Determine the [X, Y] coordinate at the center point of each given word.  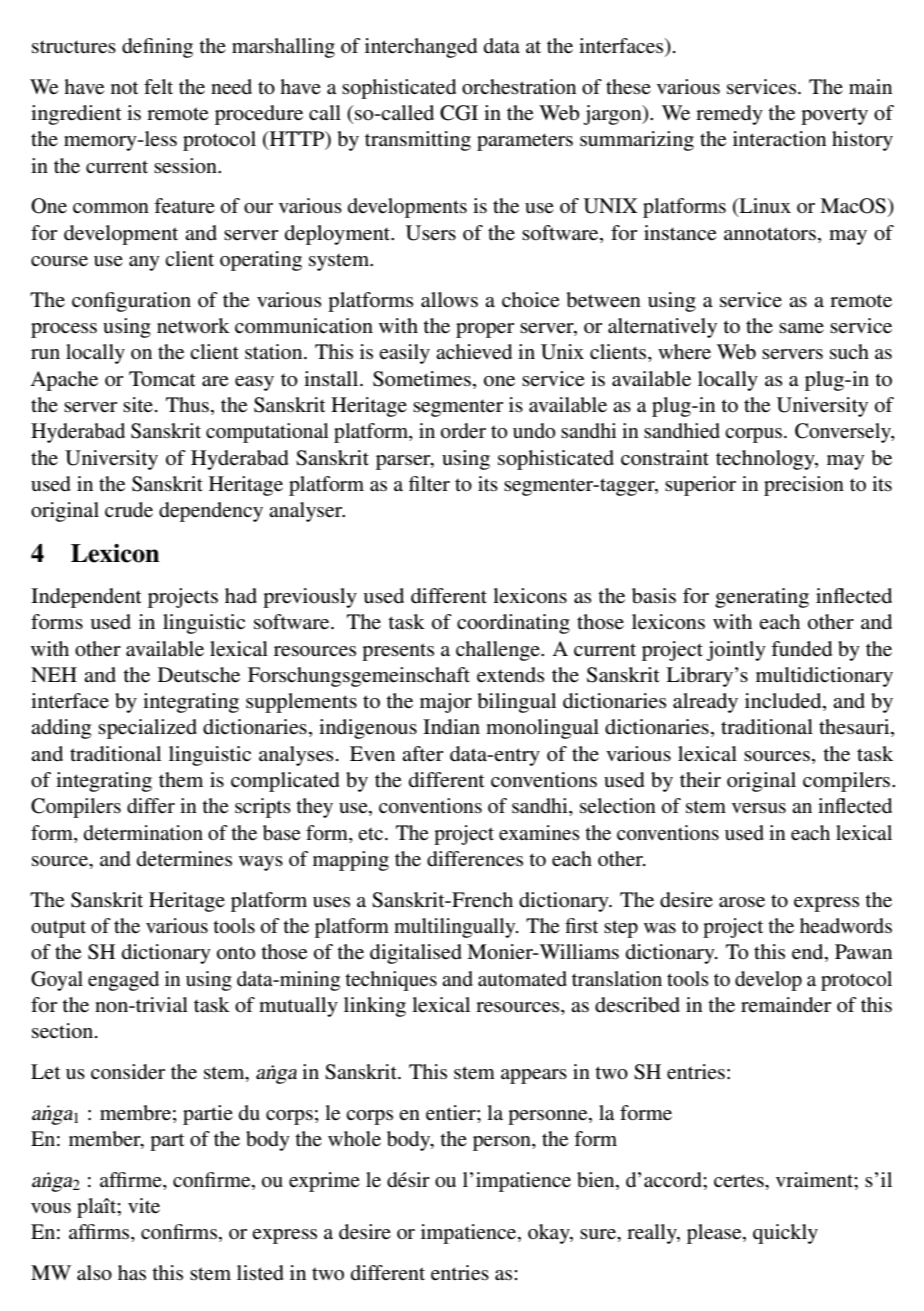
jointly [736, 651]
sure [599, 1234]
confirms [179, 1232]
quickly [785, 1234]
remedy [729, 115]
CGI [459, 113]
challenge [499, 651]
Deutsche [199, 675]
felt [158, 86]
